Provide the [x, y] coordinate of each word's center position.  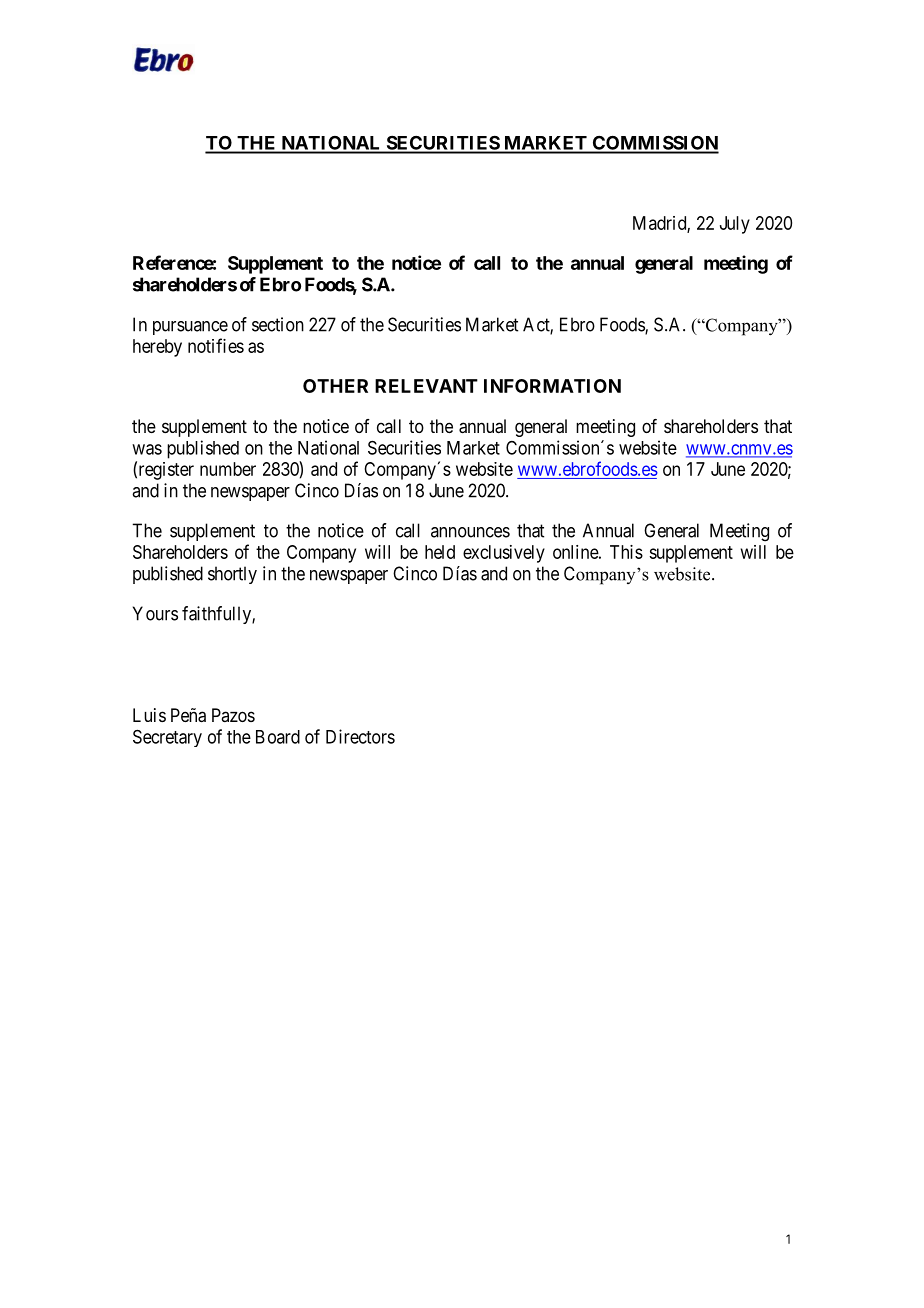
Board [278, 737]
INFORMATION [552, 386]
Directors [360, 736]
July [735, 225]
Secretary [167, 738]
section [278, 324]
